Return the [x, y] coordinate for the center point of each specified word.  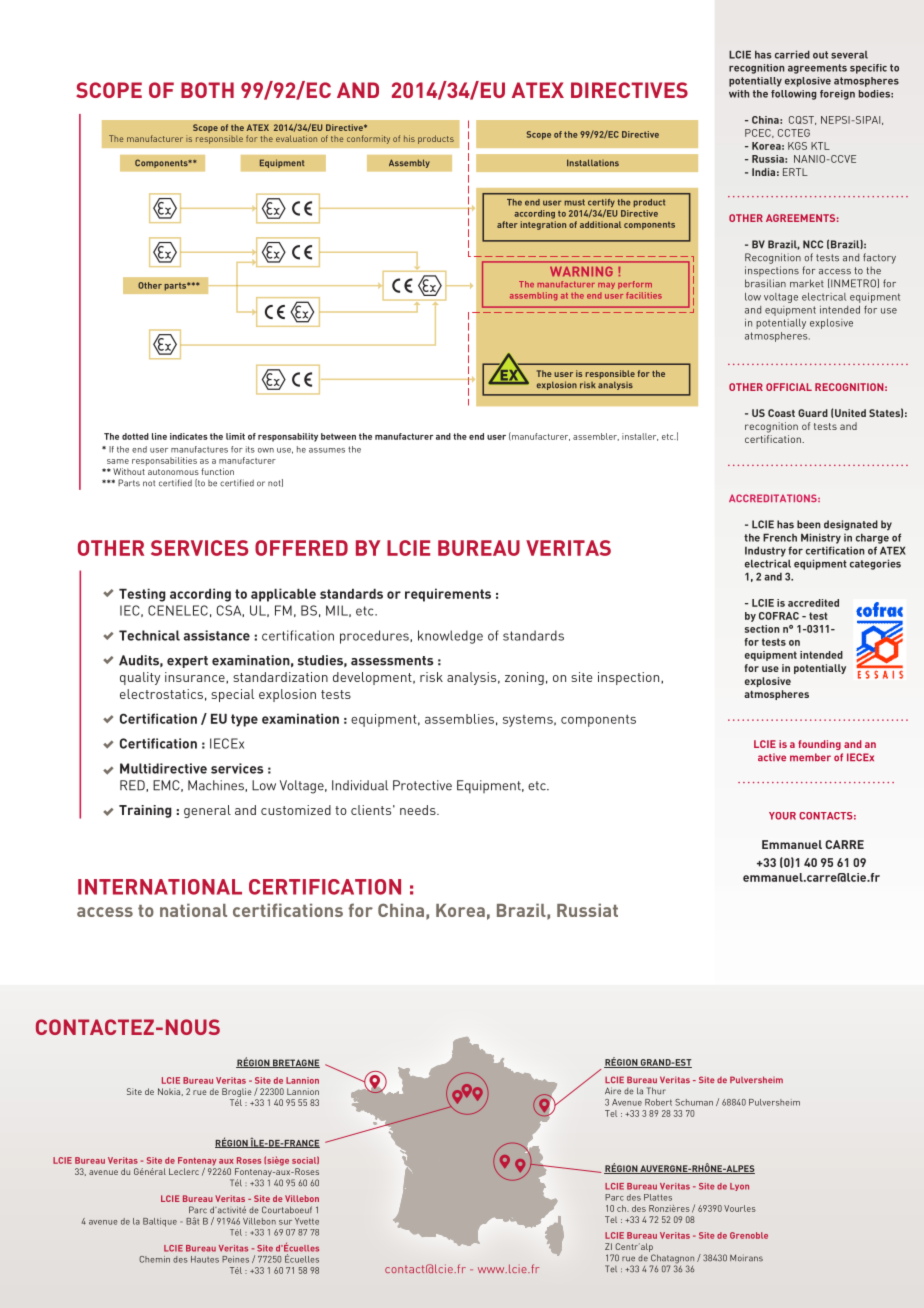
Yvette [307, 1221]
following [793, 95]
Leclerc [184, 1171]
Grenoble [749, 1235]
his [409, 138]
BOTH [207, 90]
